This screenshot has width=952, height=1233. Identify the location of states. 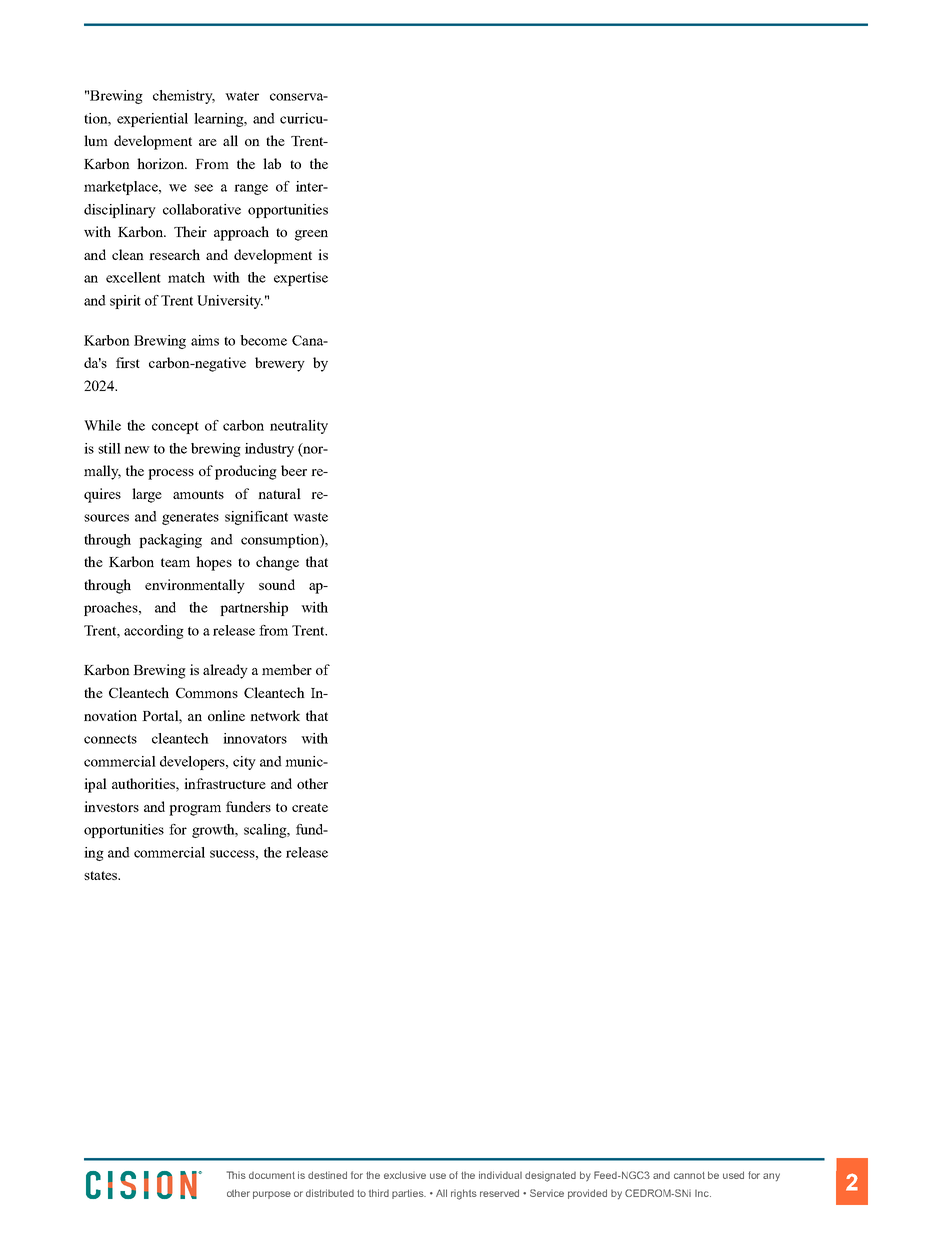
(102, 875).
